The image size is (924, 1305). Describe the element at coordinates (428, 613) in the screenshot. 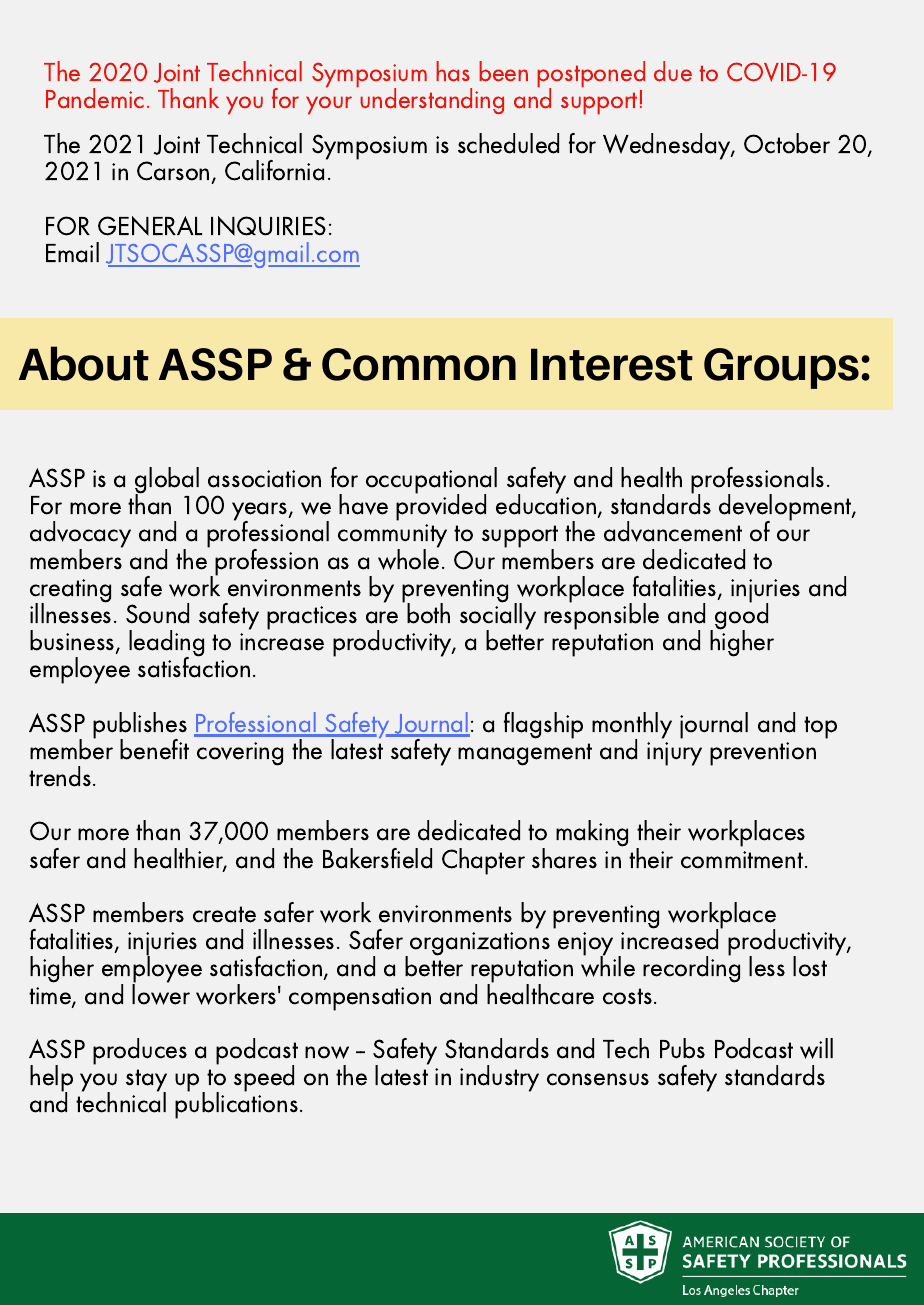

I see `both` at that location.
